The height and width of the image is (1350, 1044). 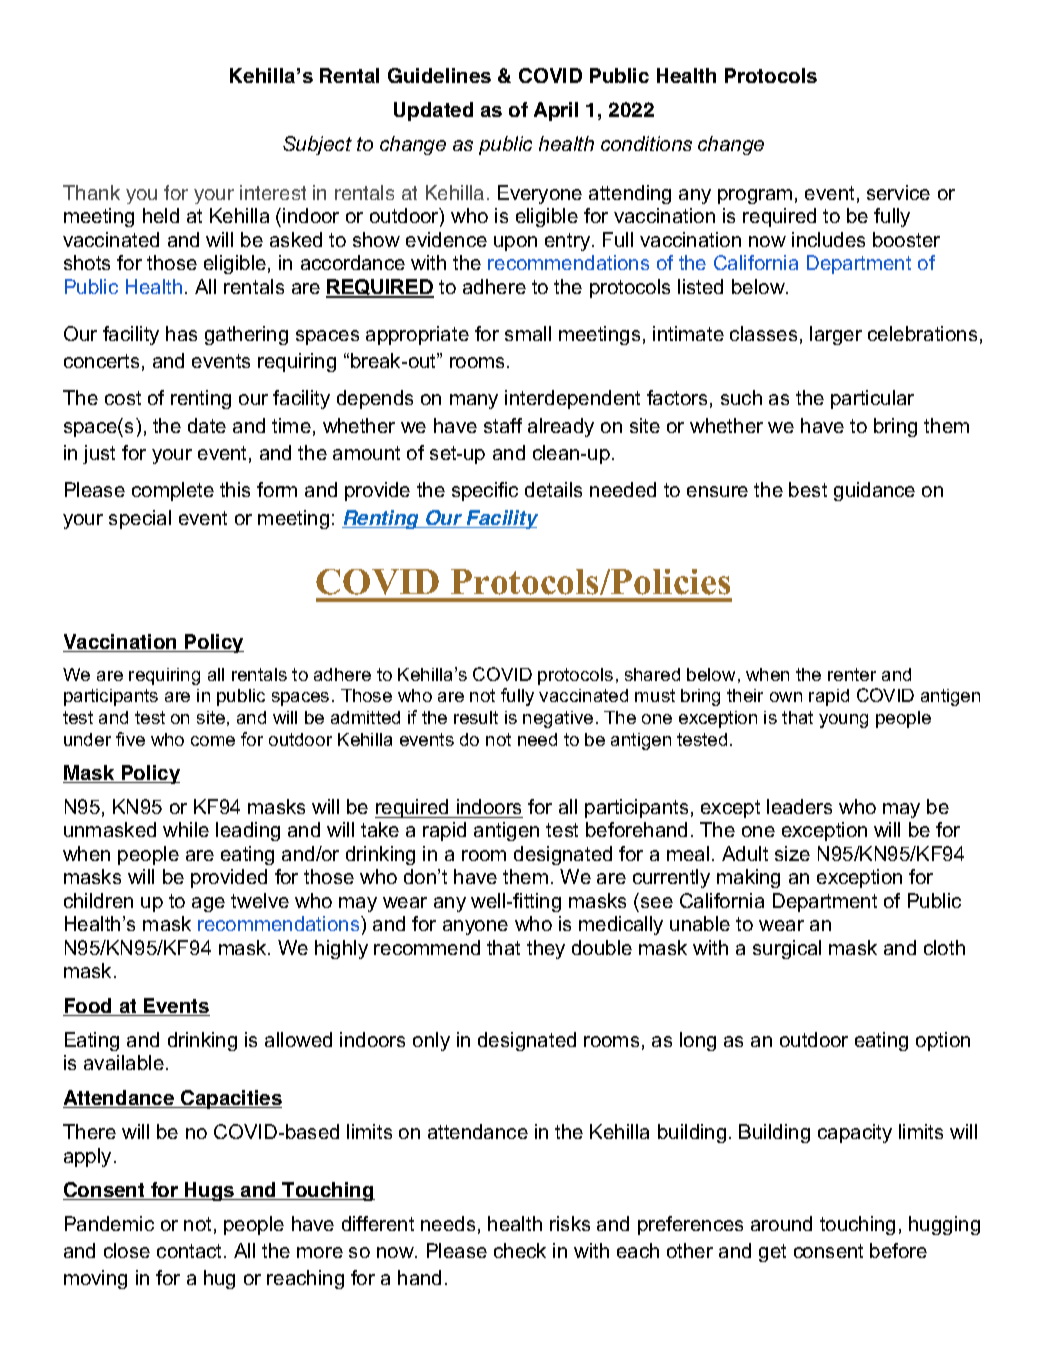 What do you see at coordinates (852, 674) in the image?
I see `renter` at bounding box center [852, 674].
